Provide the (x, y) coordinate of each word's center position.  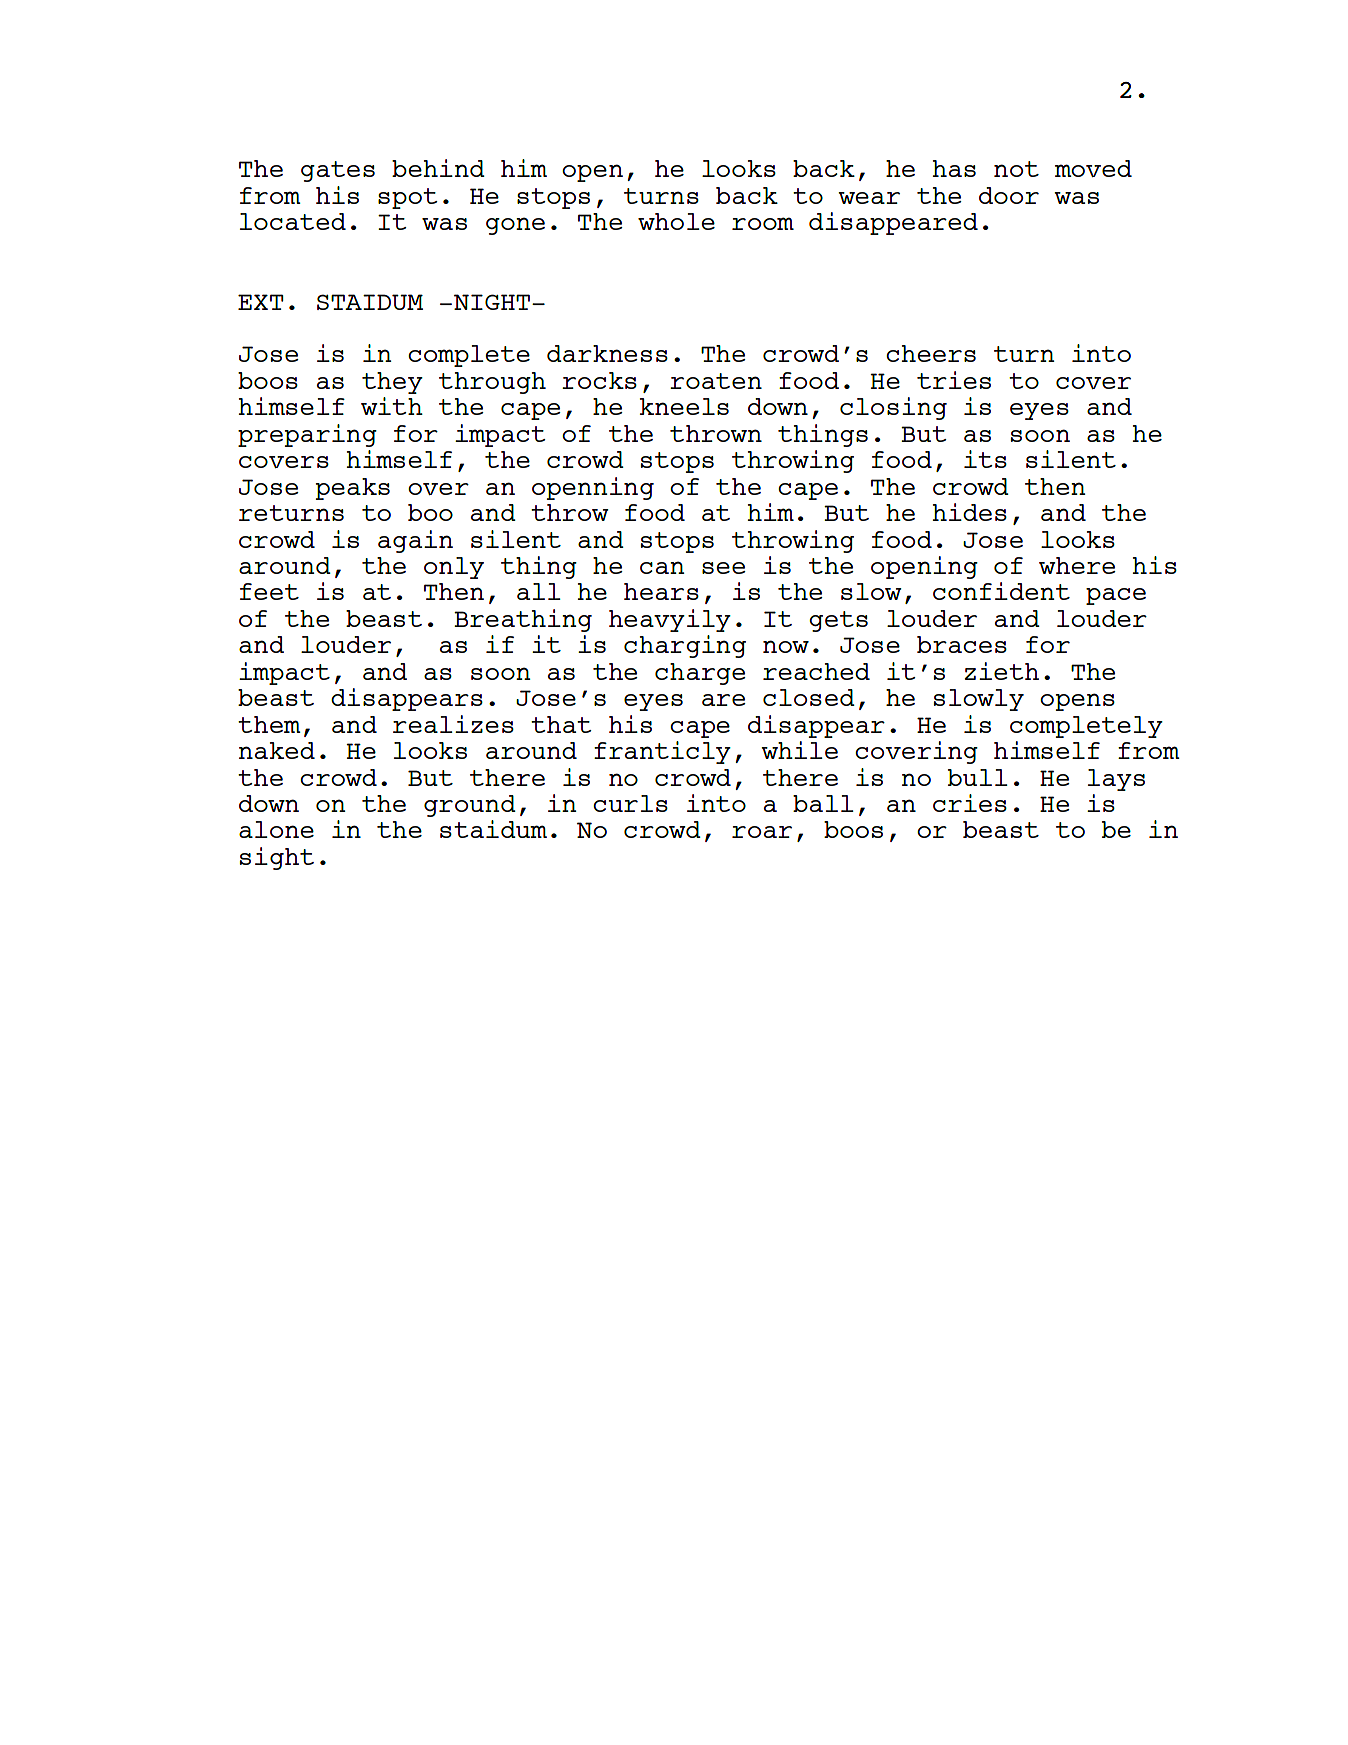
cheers (931, 353)
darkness (607, 353)
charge (700, 674)
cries (970, 803)
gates (338, 171)
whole (676, 221)
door (1009, 195)
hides (970, 512)
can (662, 567)
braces (962, 644)
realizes (453, 724)
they (392, 383)
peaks (353, 489)
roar (762, 832)
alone (276, 829)
